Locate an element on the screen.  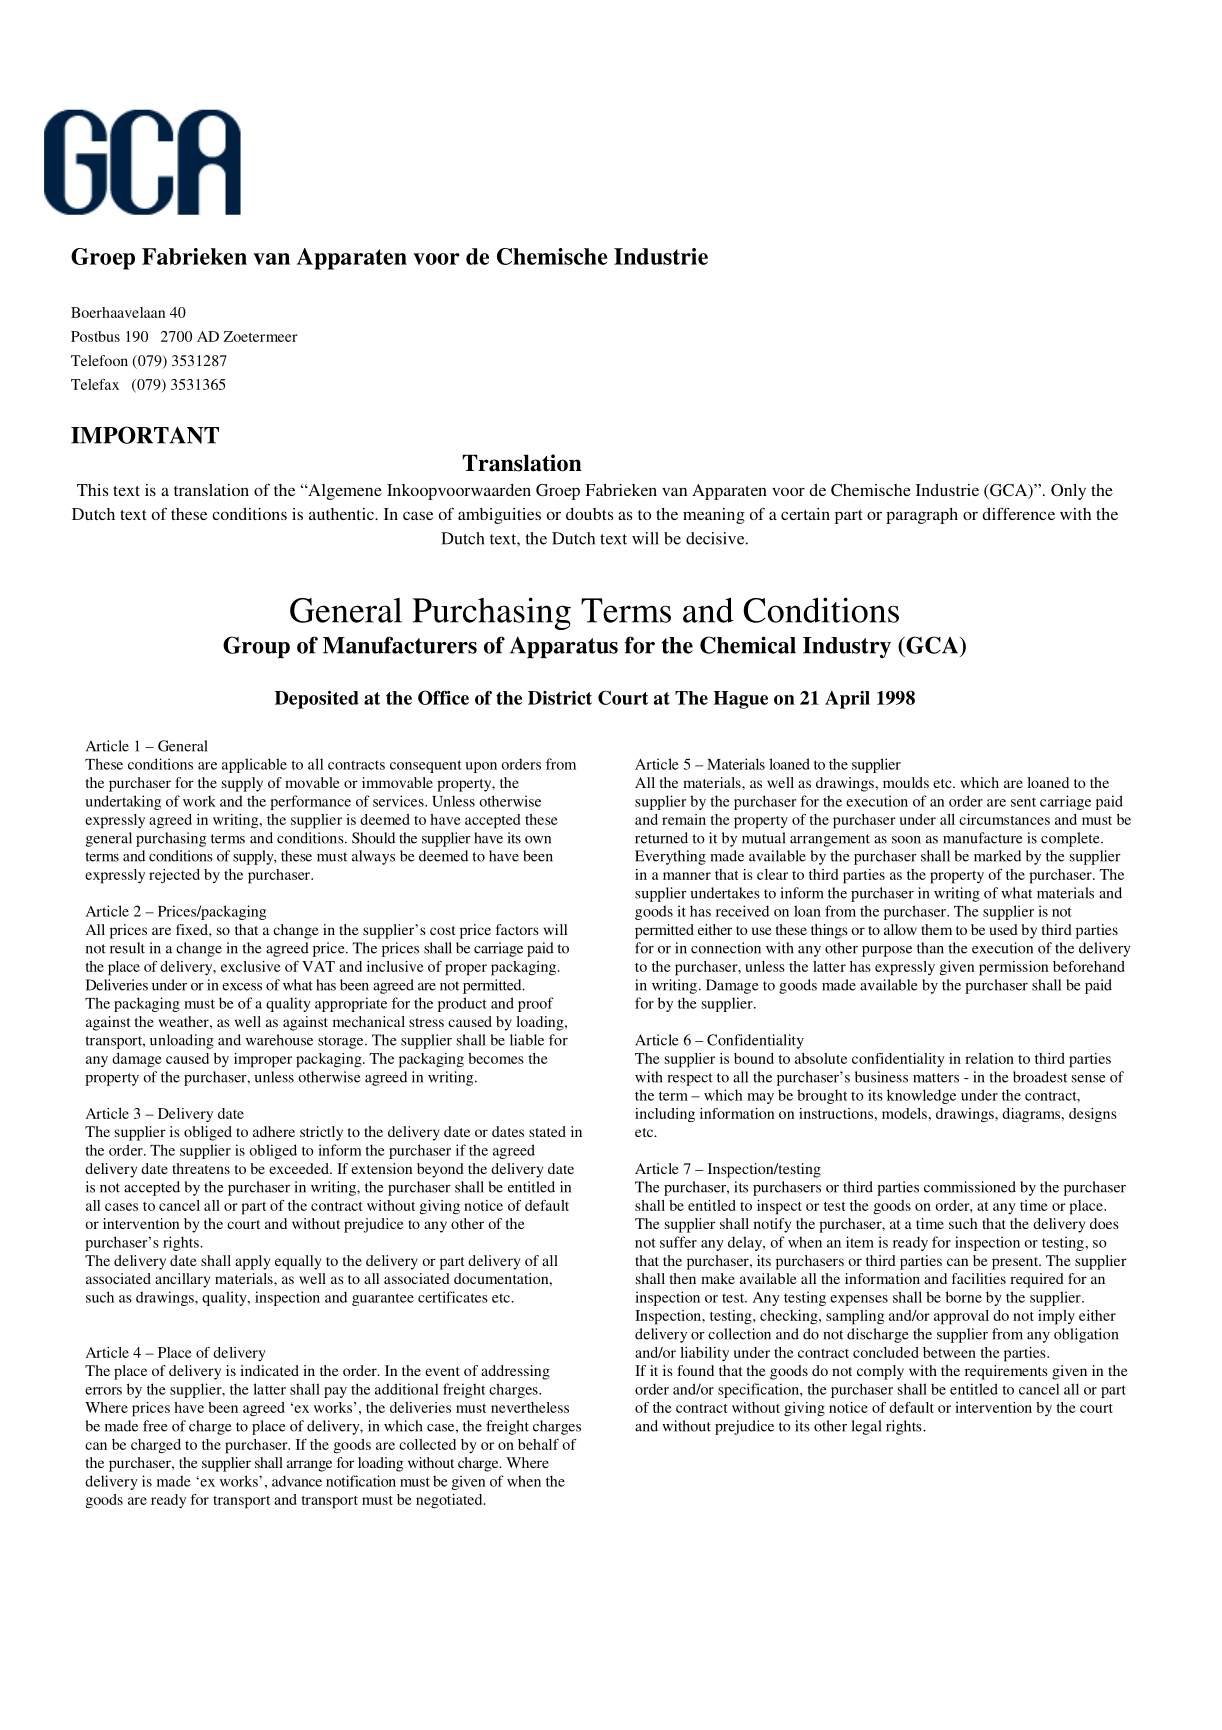
advance is located at coordinates (297, 1481).
